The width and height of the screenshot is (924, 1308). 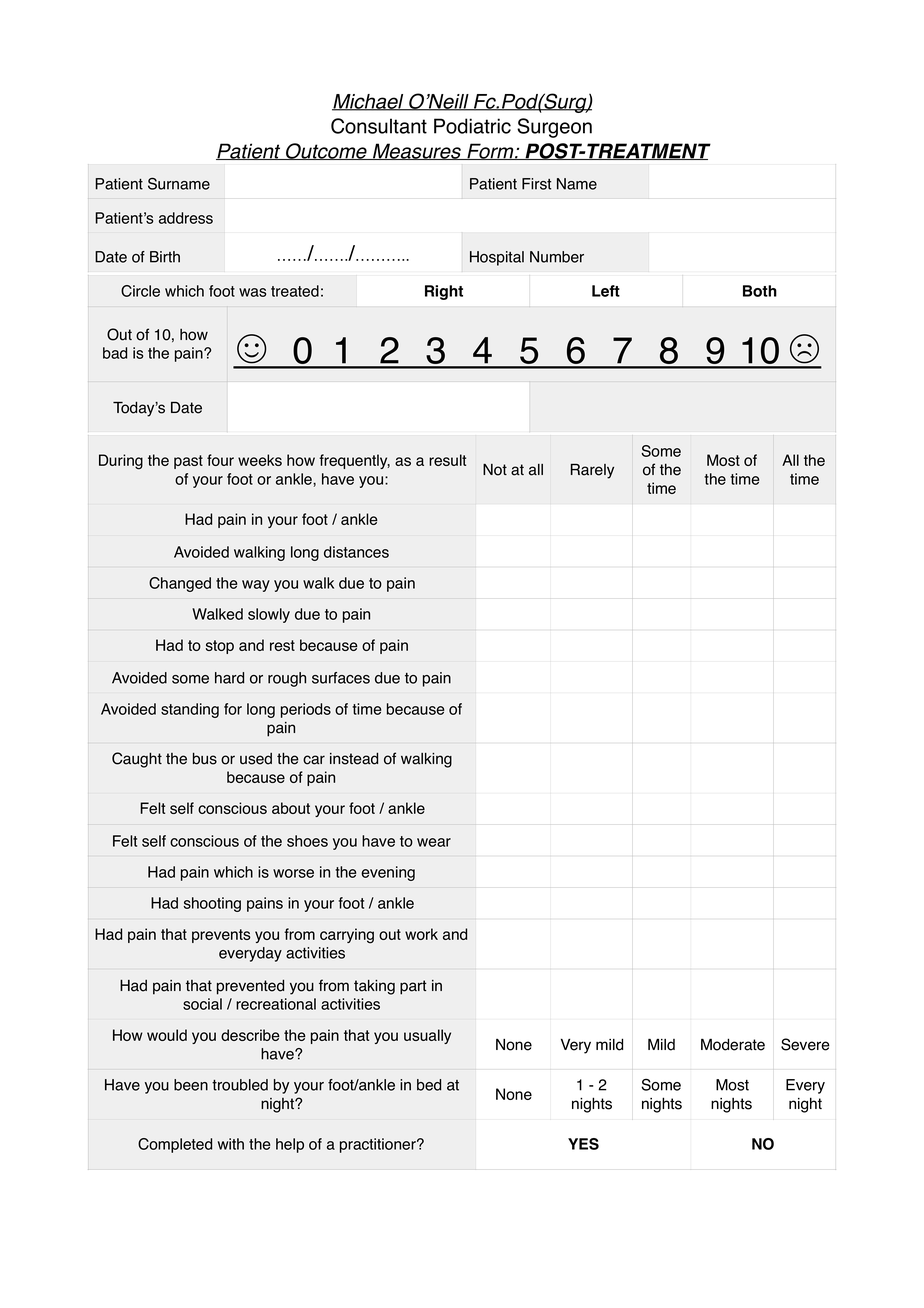 I want to click on Rarely, so click(x=592, y=471).
